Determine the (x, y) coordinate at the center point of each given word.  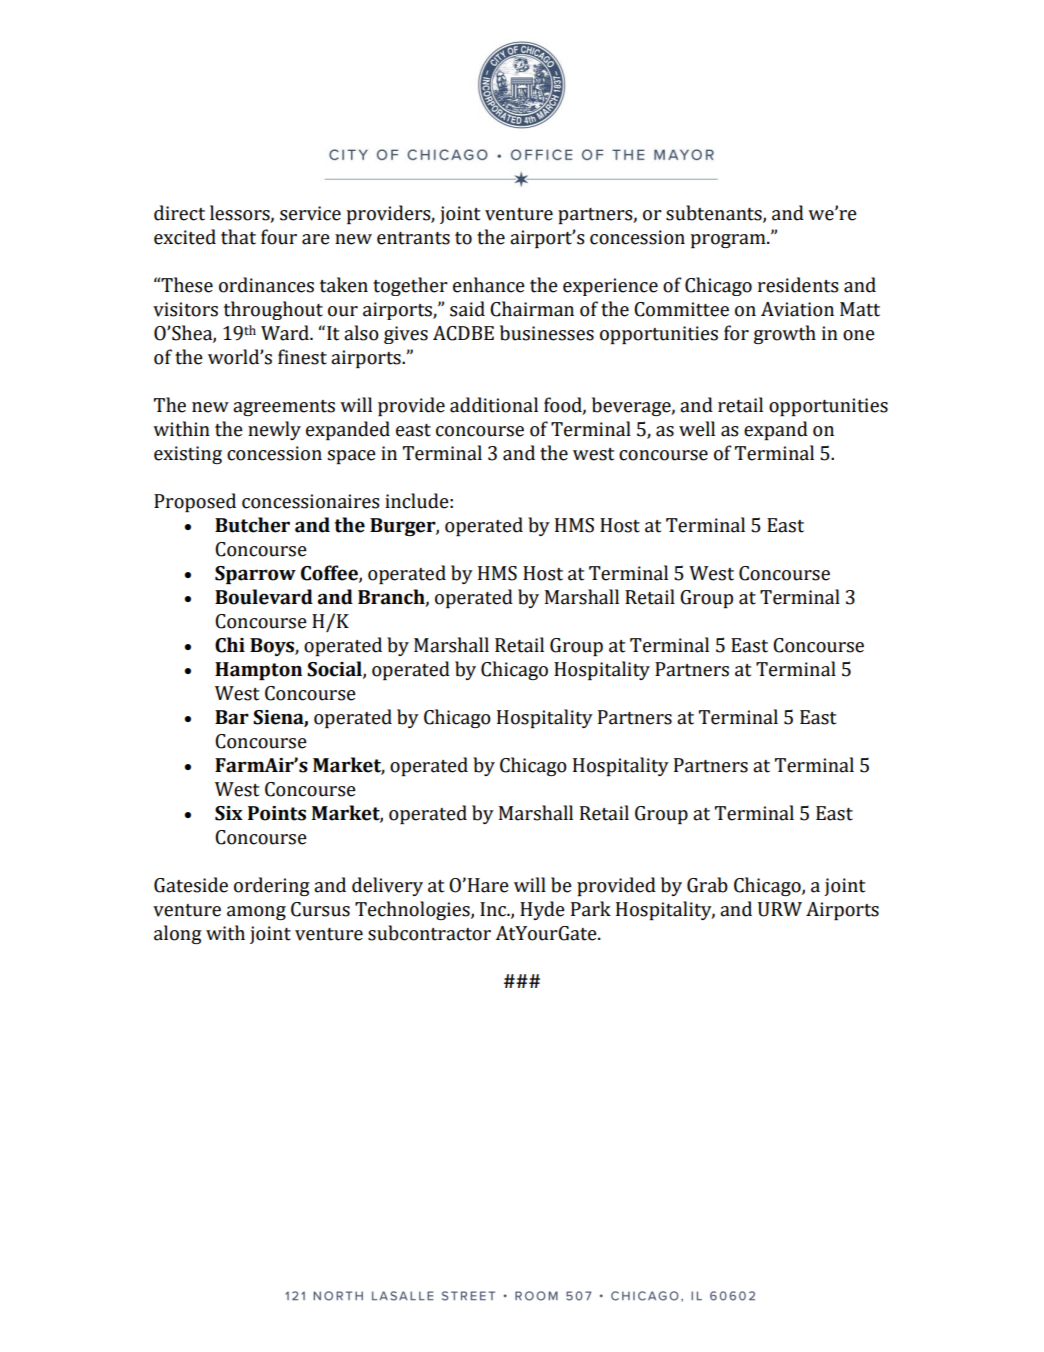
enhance (489, 285)
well (697, 429)
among (256, 913)
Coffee (330, 574)
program (729, 241)
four (279, 237)
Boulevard (264, 597)
